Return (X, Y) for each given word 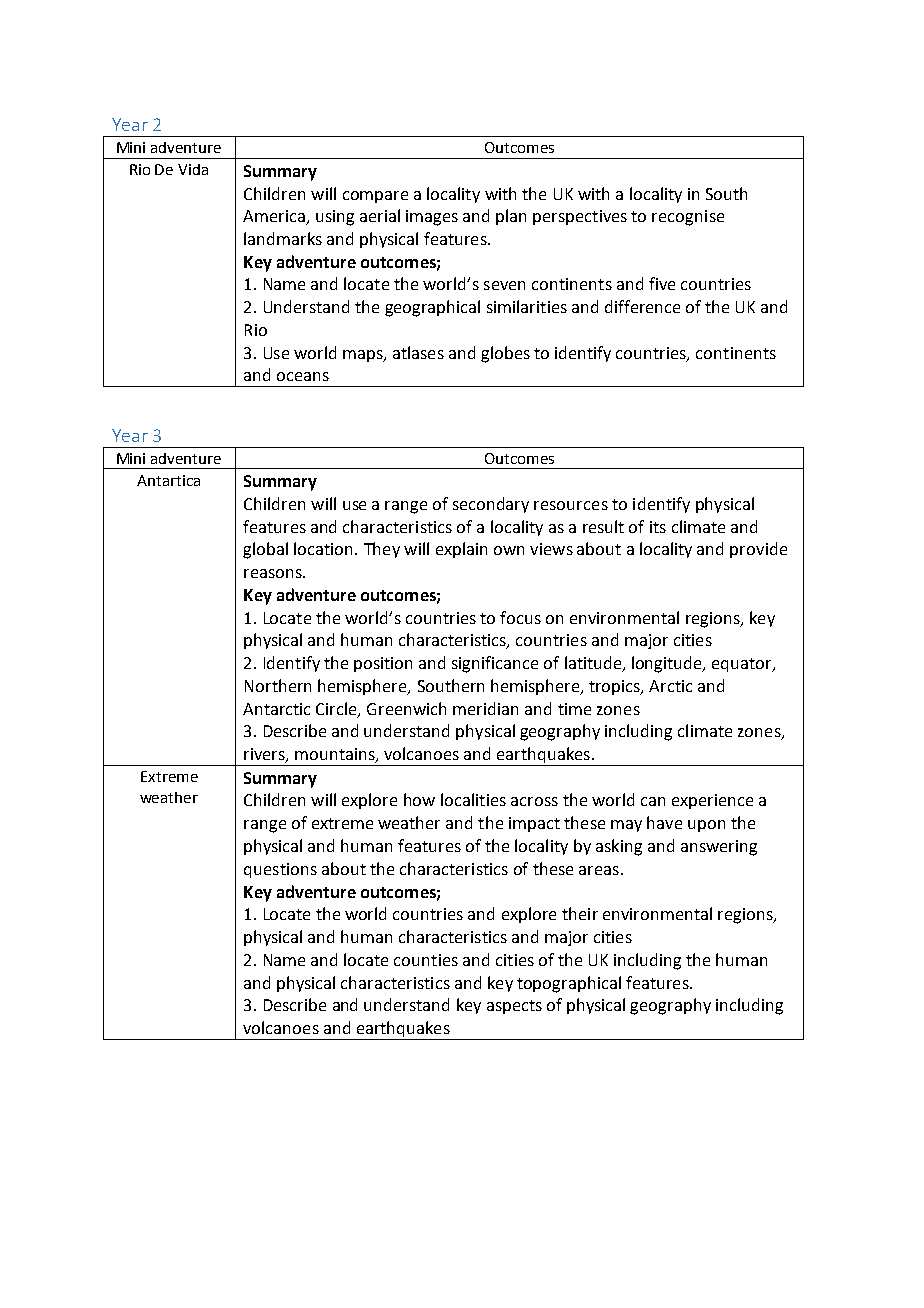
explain (461, 550)
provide (758, 550)
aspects (514, 1007)
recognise (688, 218)
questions (280, 870)
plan (511, 217)
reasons (274, 573)
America (275, 217)
